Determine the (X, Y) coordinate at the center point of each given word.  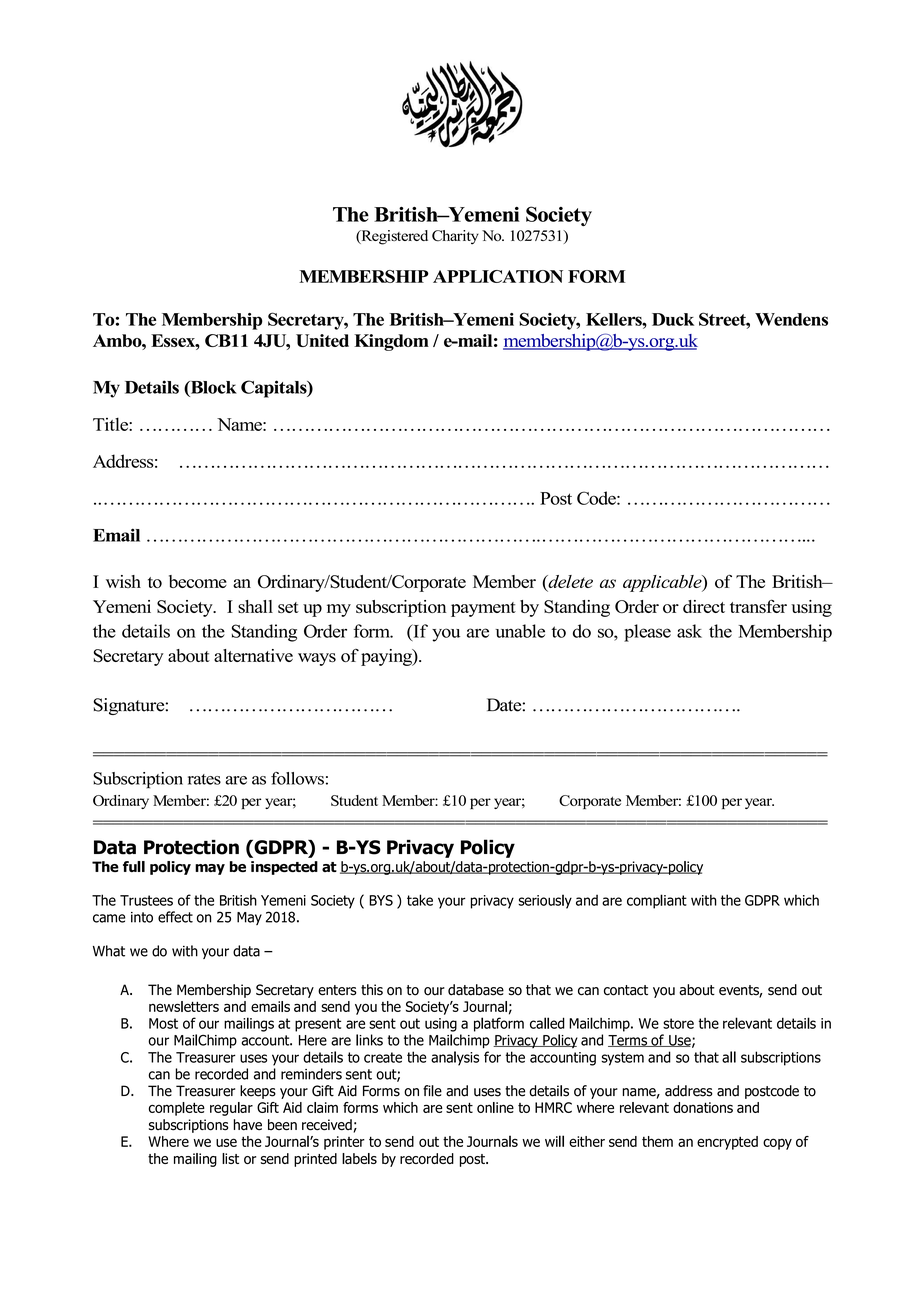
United (322, 340)
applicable (663, 583)
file (432, 1091)
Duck (673, 319)
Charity (455, 237)
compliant (657, 901)
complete (177, 1109)
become (198, 581)
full (134, 866)
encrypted (727, 1143)
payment (483, 609)
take (420, 900)
